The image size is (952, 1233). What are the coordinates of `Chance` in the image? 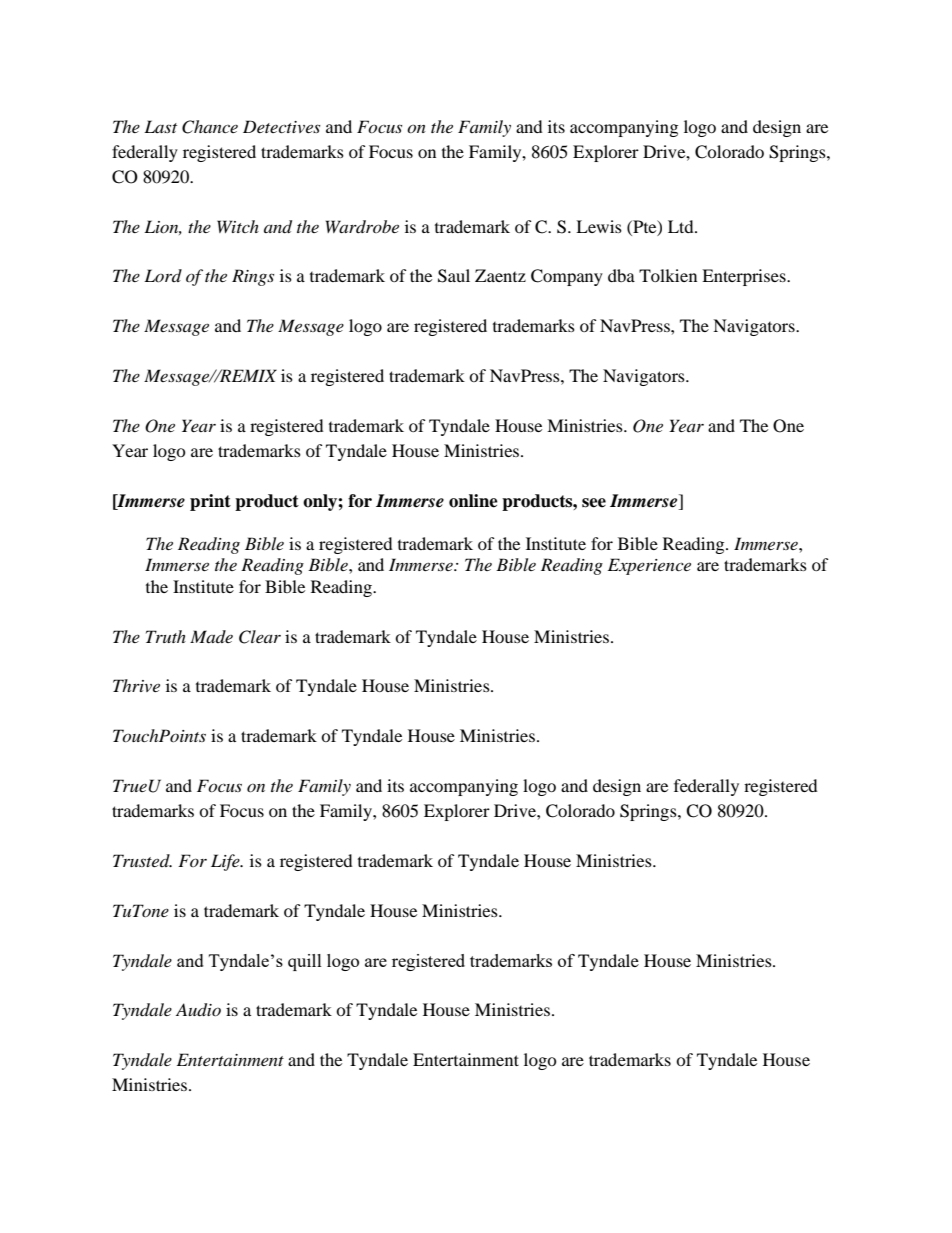 It's located at (210, 127).
